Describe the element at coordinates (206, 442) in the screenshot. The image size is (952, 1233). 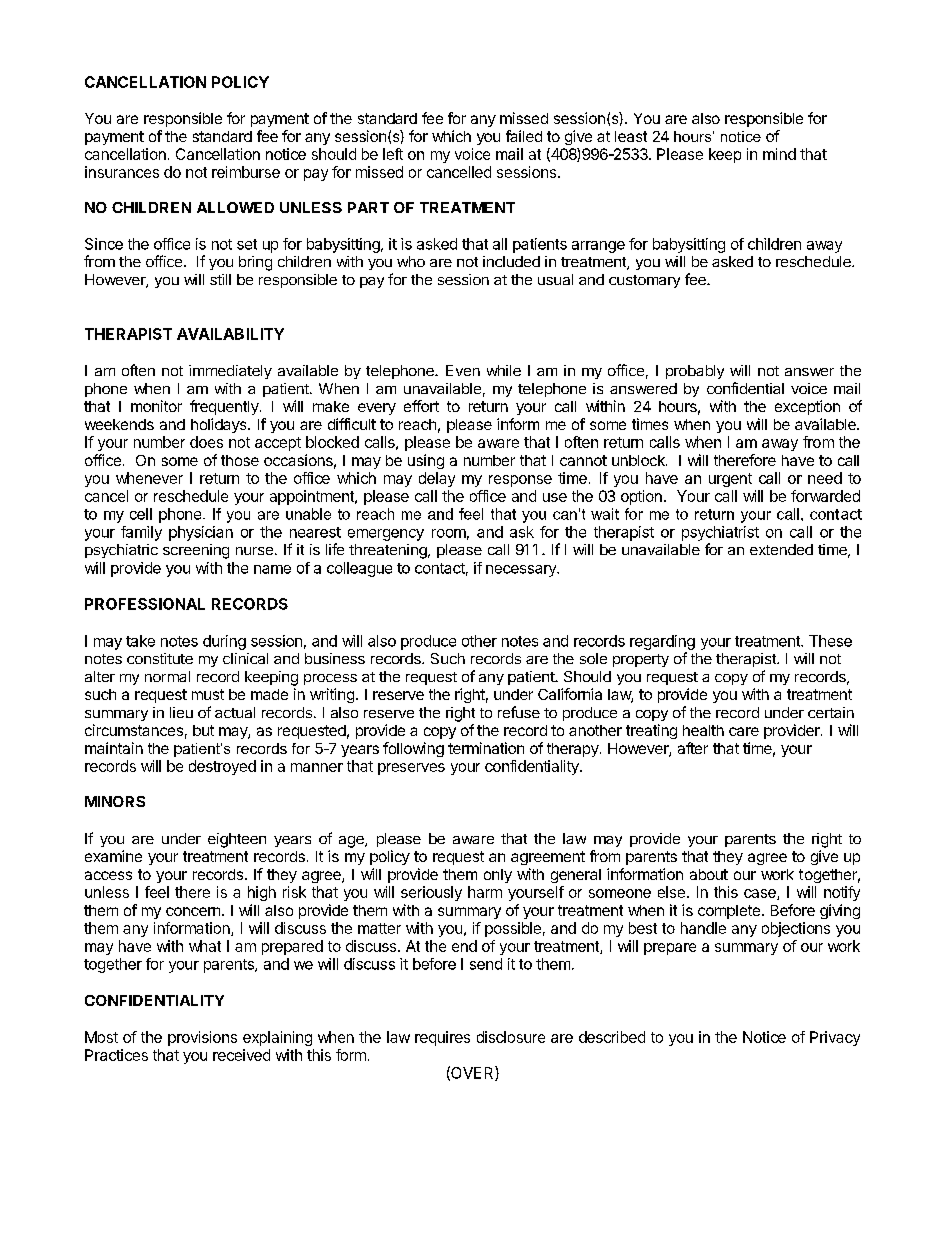
I see `does` at that location.
